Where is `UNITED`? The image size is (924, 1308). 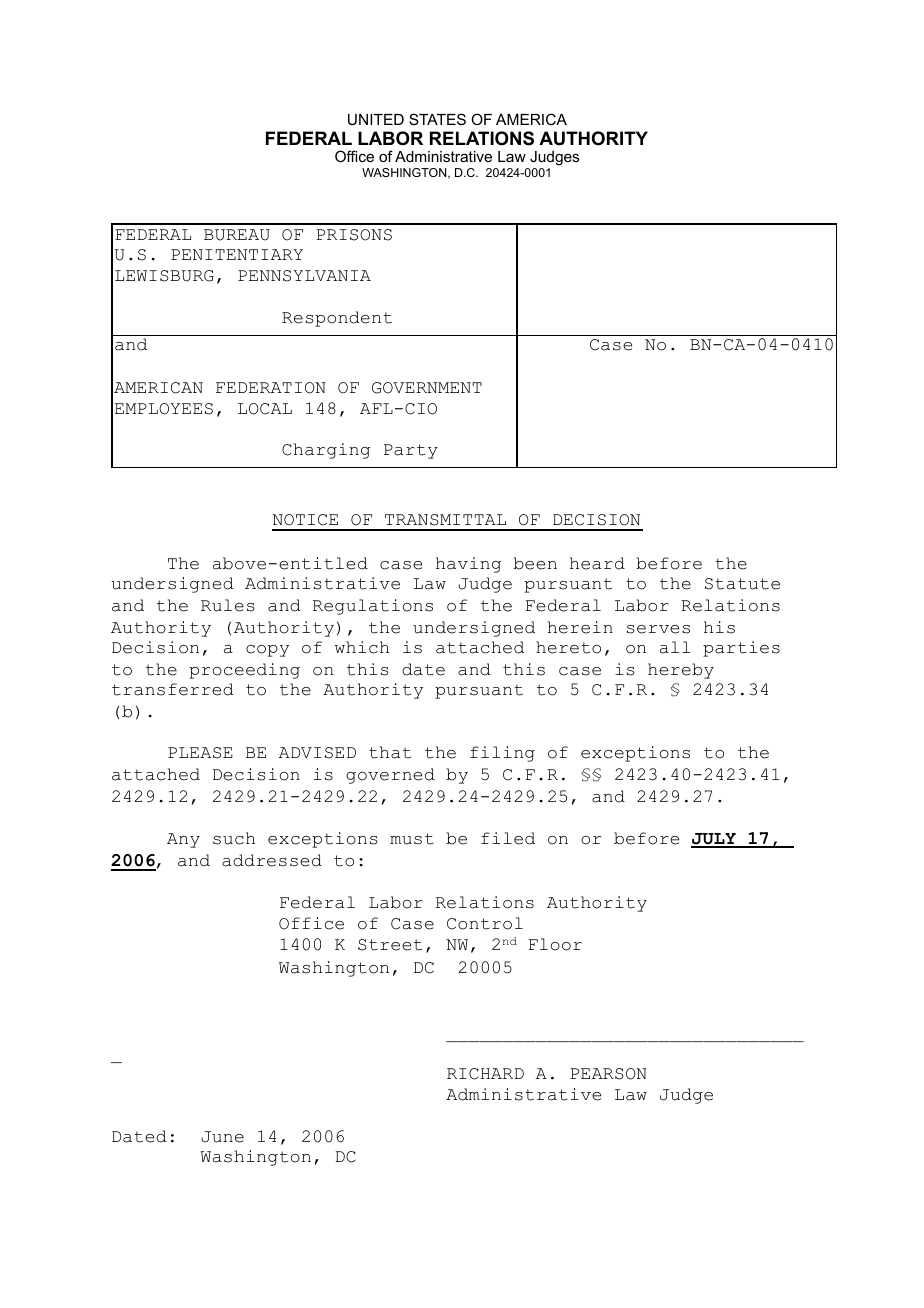
UNITED is located at coordinates (376, 119).
